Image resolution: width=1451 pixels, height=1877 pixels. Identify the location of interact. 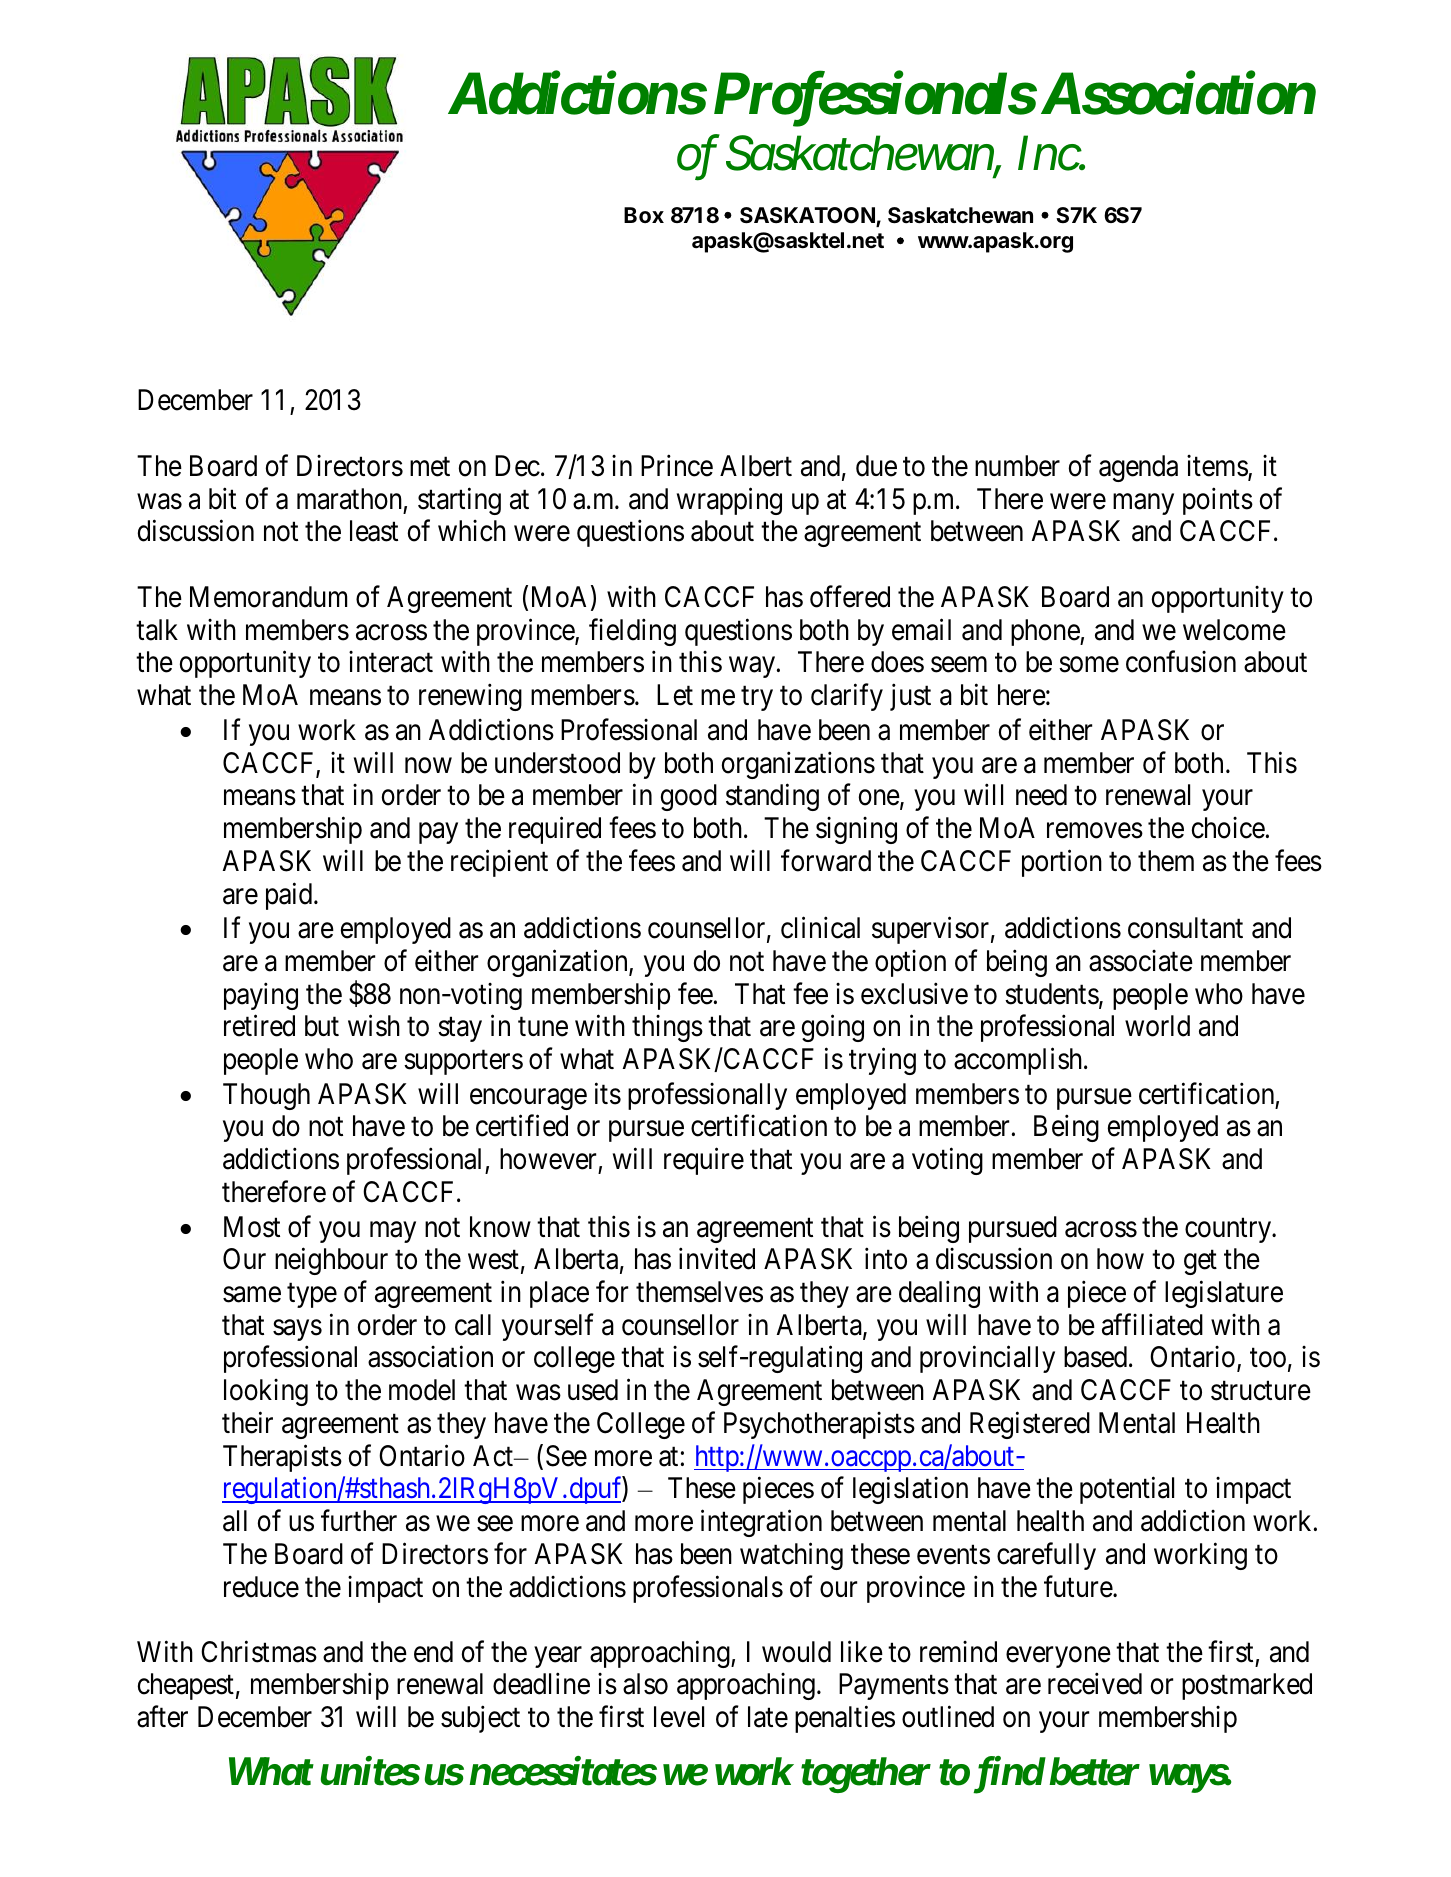
(391, 662).
